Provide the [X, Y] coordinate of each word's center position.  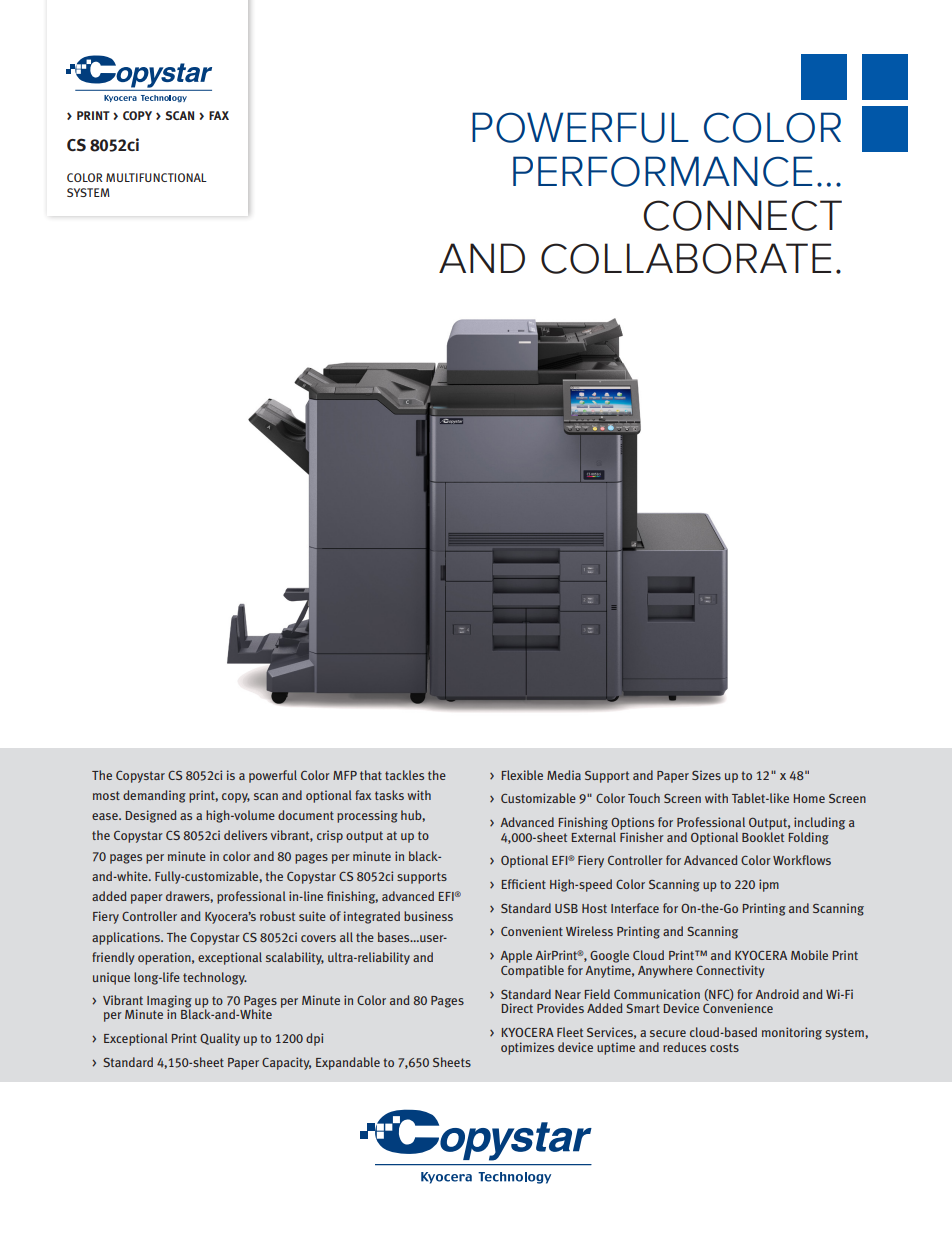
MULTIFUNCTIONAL [156, 177]
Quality [220, 1039]
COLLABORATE [686, 258]
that [371, 775]
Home [809, 798]
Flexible [522, 775]
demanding [154, 796]
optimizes [527, 1048]
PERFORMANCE [662, 171]
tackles [404, 775]
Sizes [706, 775]
